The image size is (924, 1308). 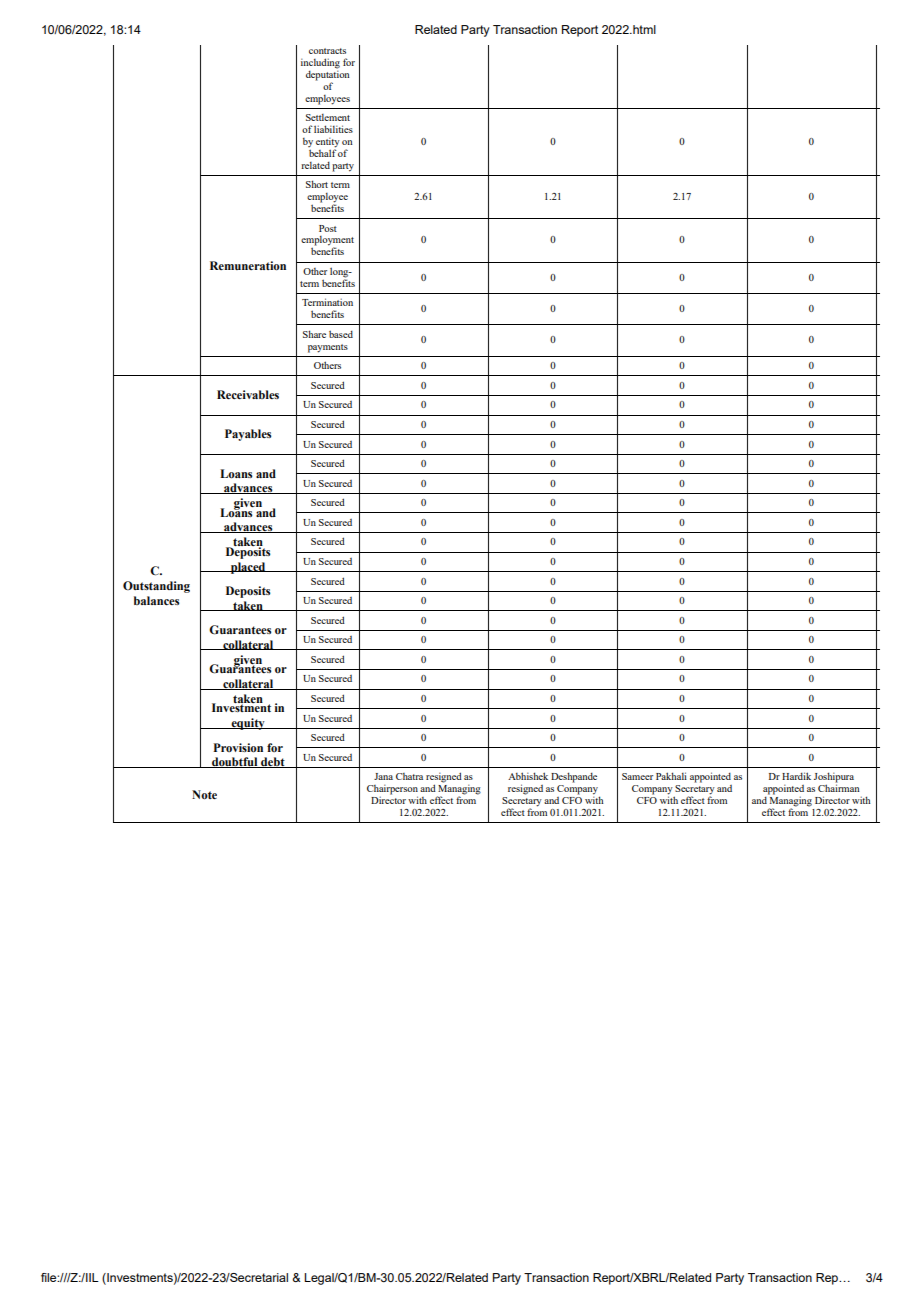 I want to click on Receivables, so click(x=248, y=394).
